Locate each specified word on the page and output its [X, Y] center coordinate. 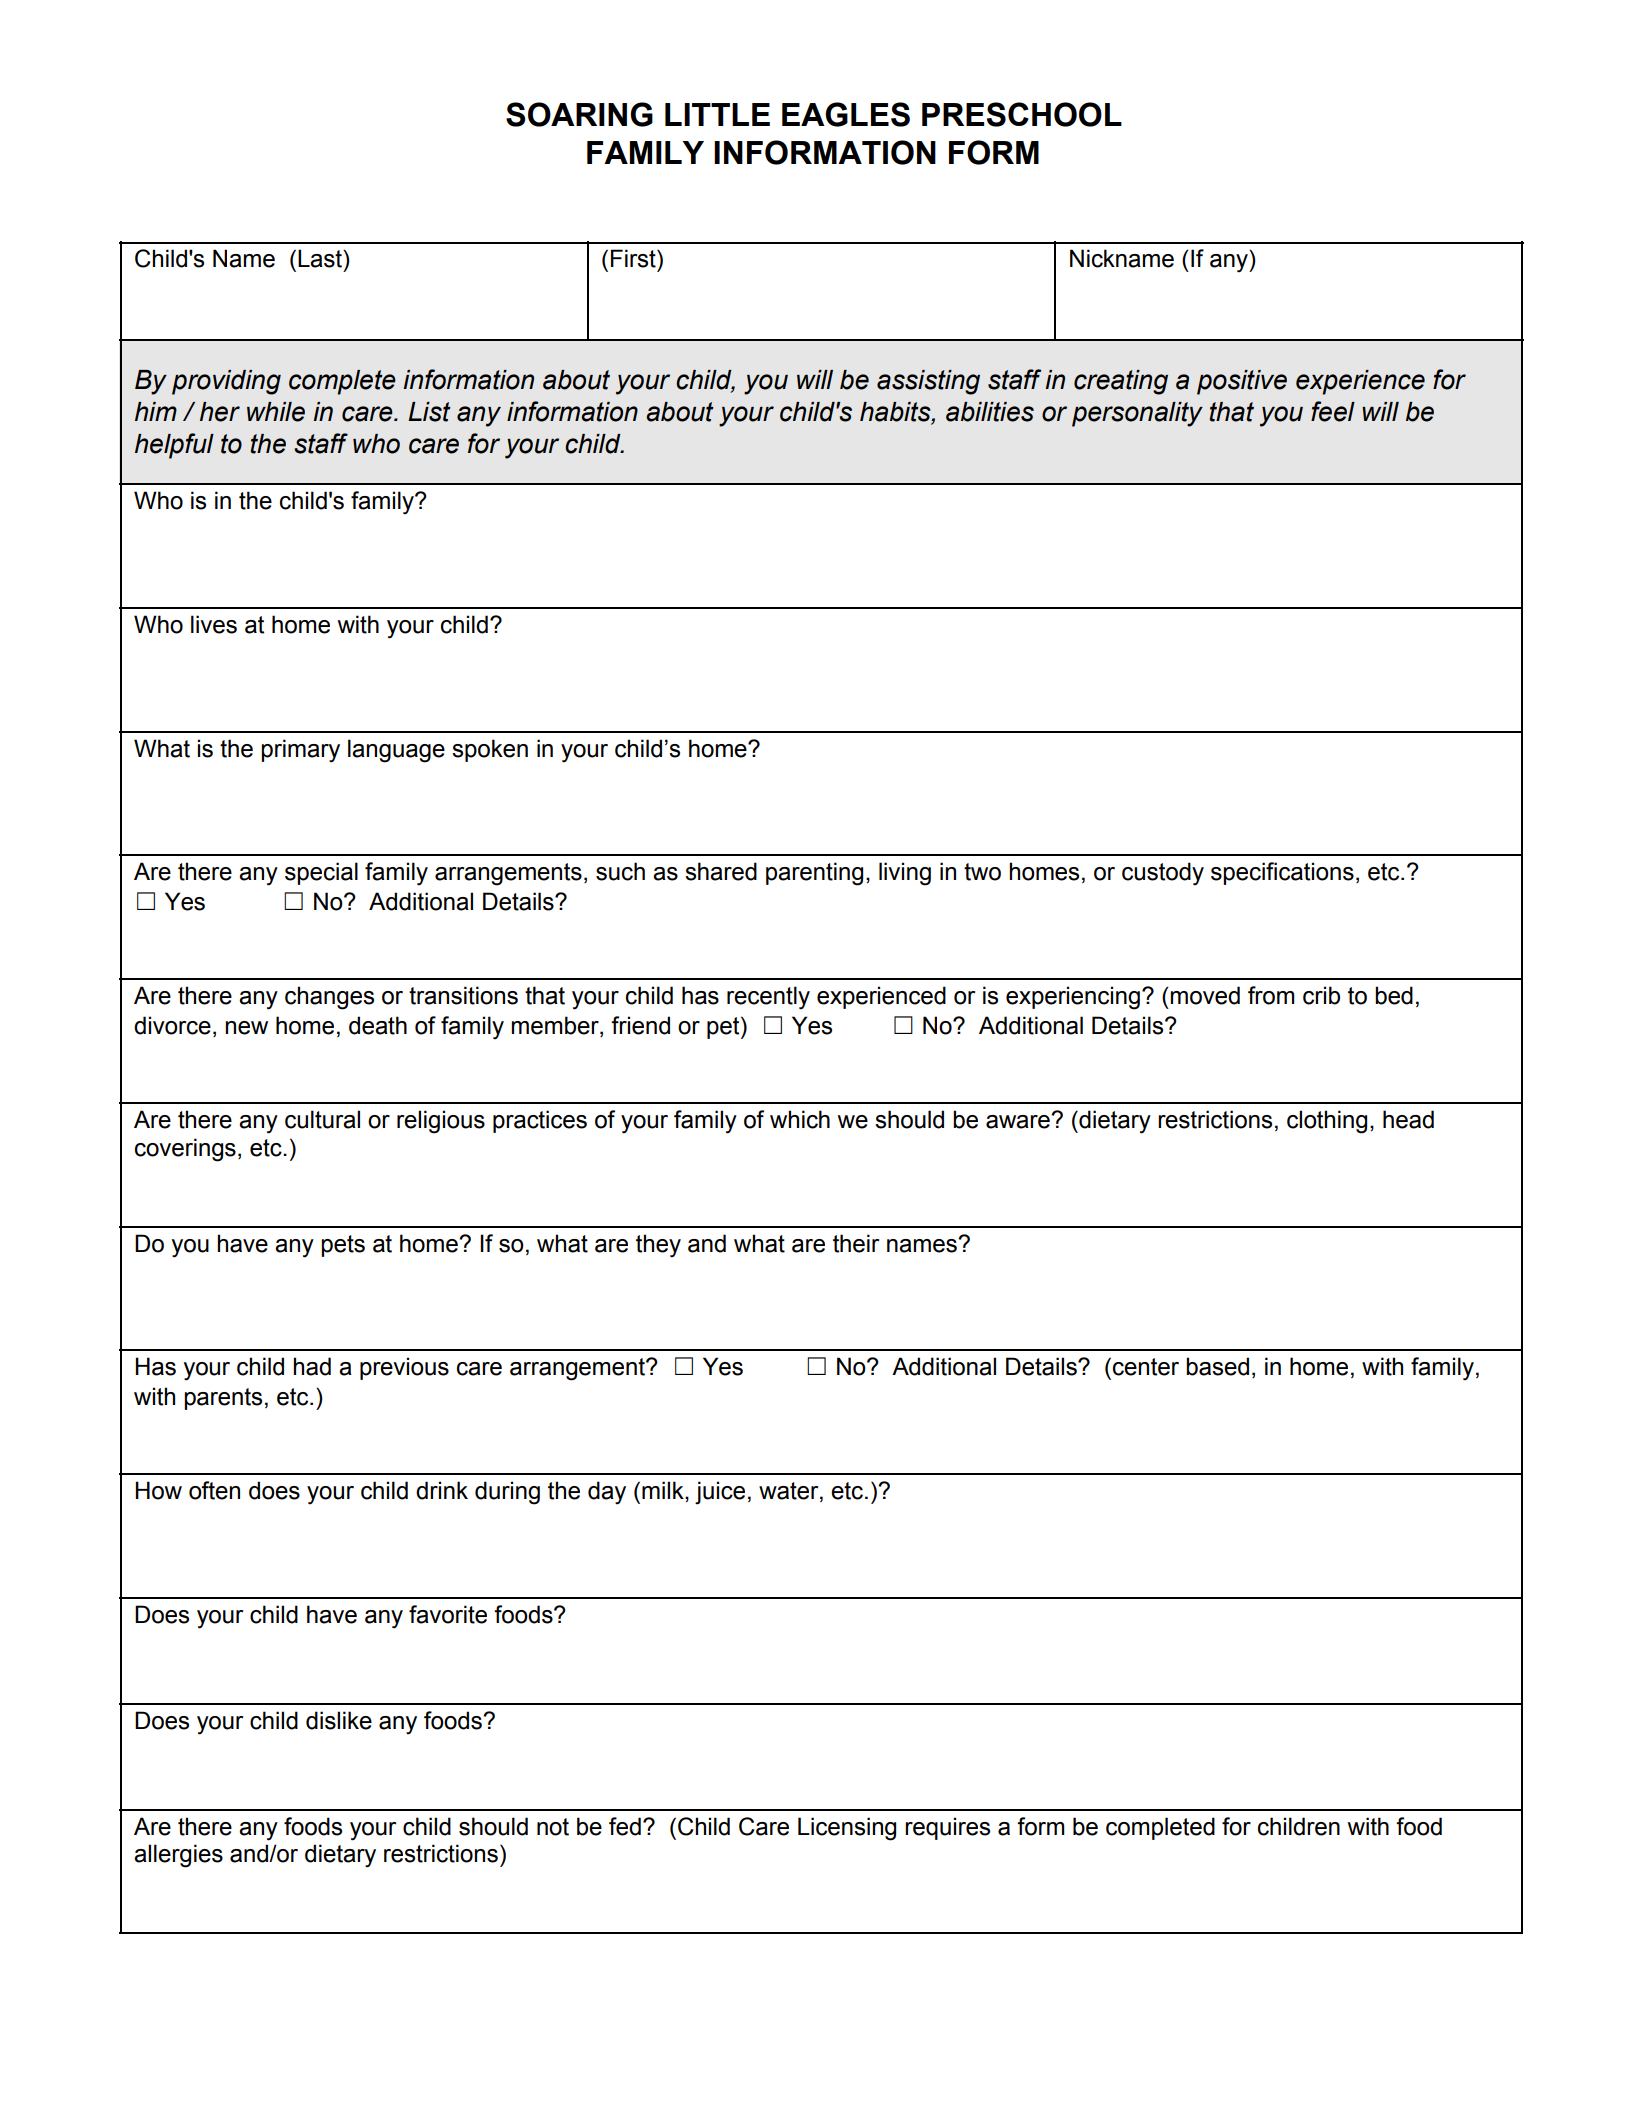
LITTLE [717, 114]
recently [768, 998]
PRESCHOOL [1022, 114]
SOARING [579, 114]
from [1271, 995]
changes [329, 998]
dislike [339, 1720]
